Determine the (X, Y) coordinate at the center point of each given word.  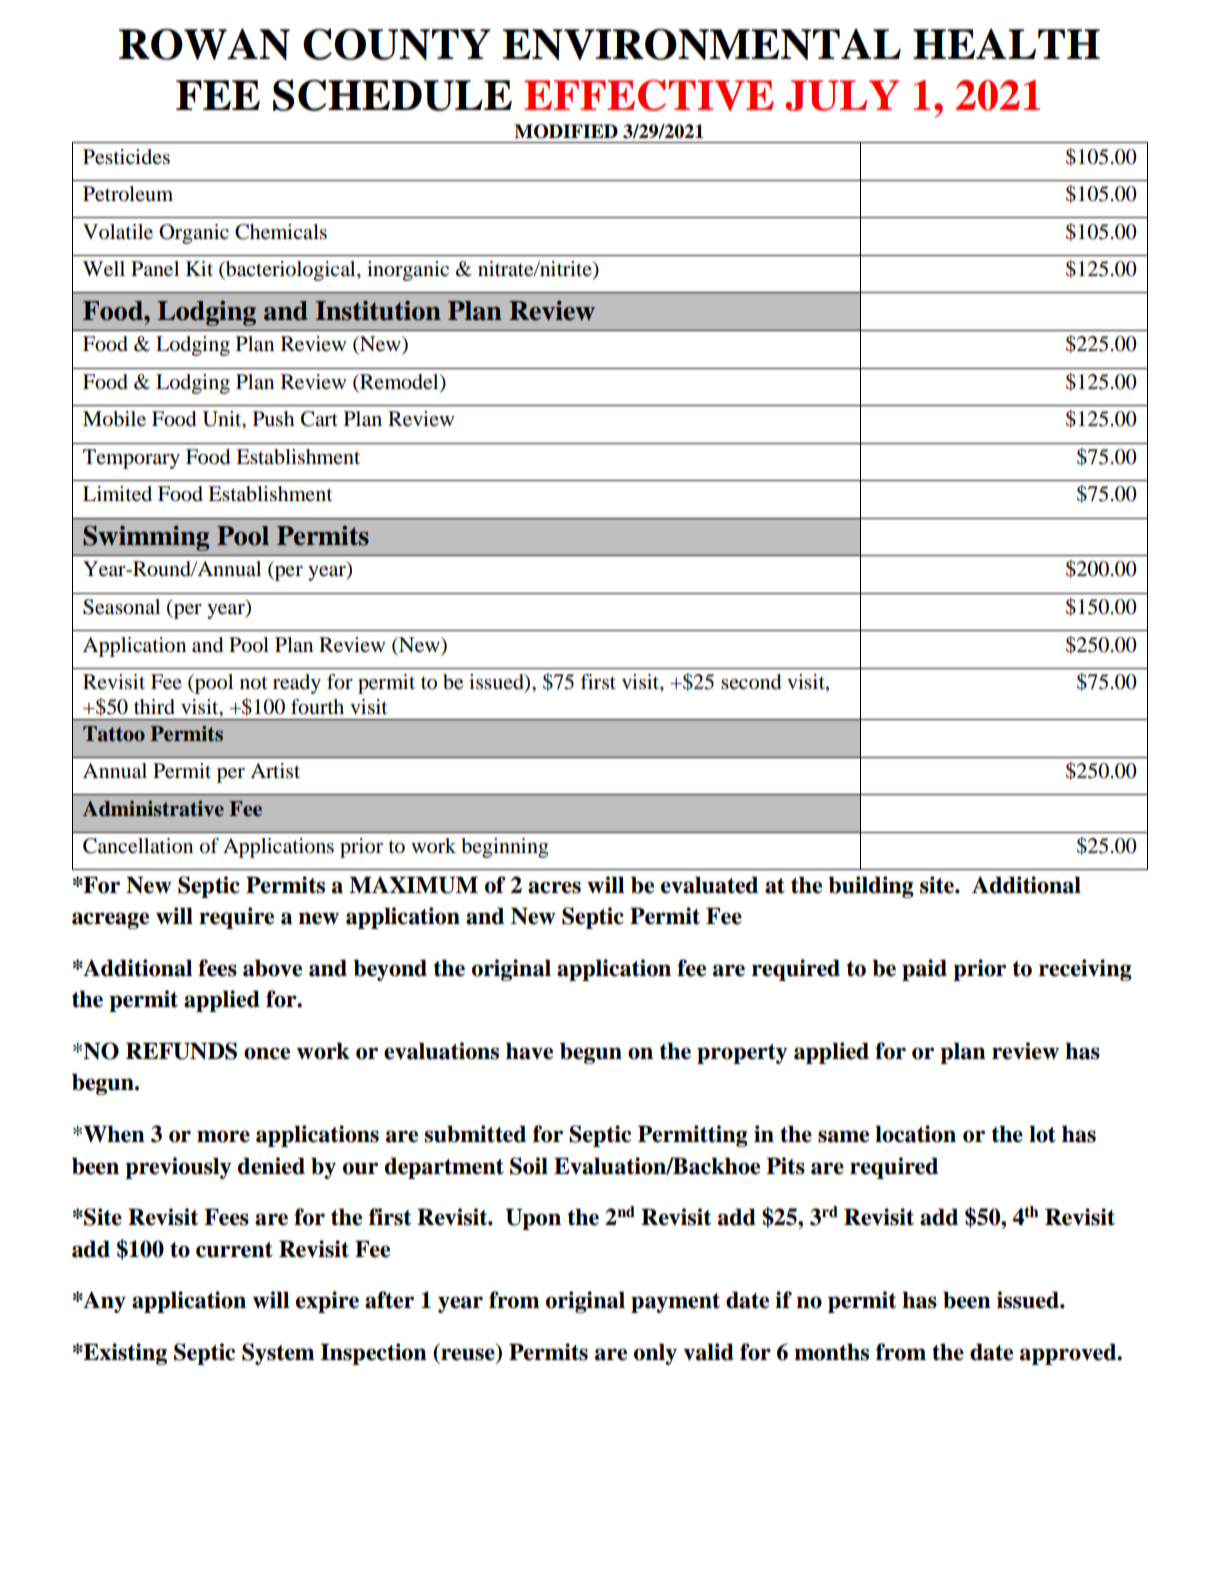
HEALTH (1006, 44)
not (254, 683)
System (278, 1354)
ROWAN (204, 44)
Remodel (399, 382)
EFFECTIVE (649, 95)
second (751, 682)
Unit (223, 420)
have (529, 1051)
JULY (842, 95)
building (871, 887)
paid (924, 970)
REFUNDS (181, 1051)
